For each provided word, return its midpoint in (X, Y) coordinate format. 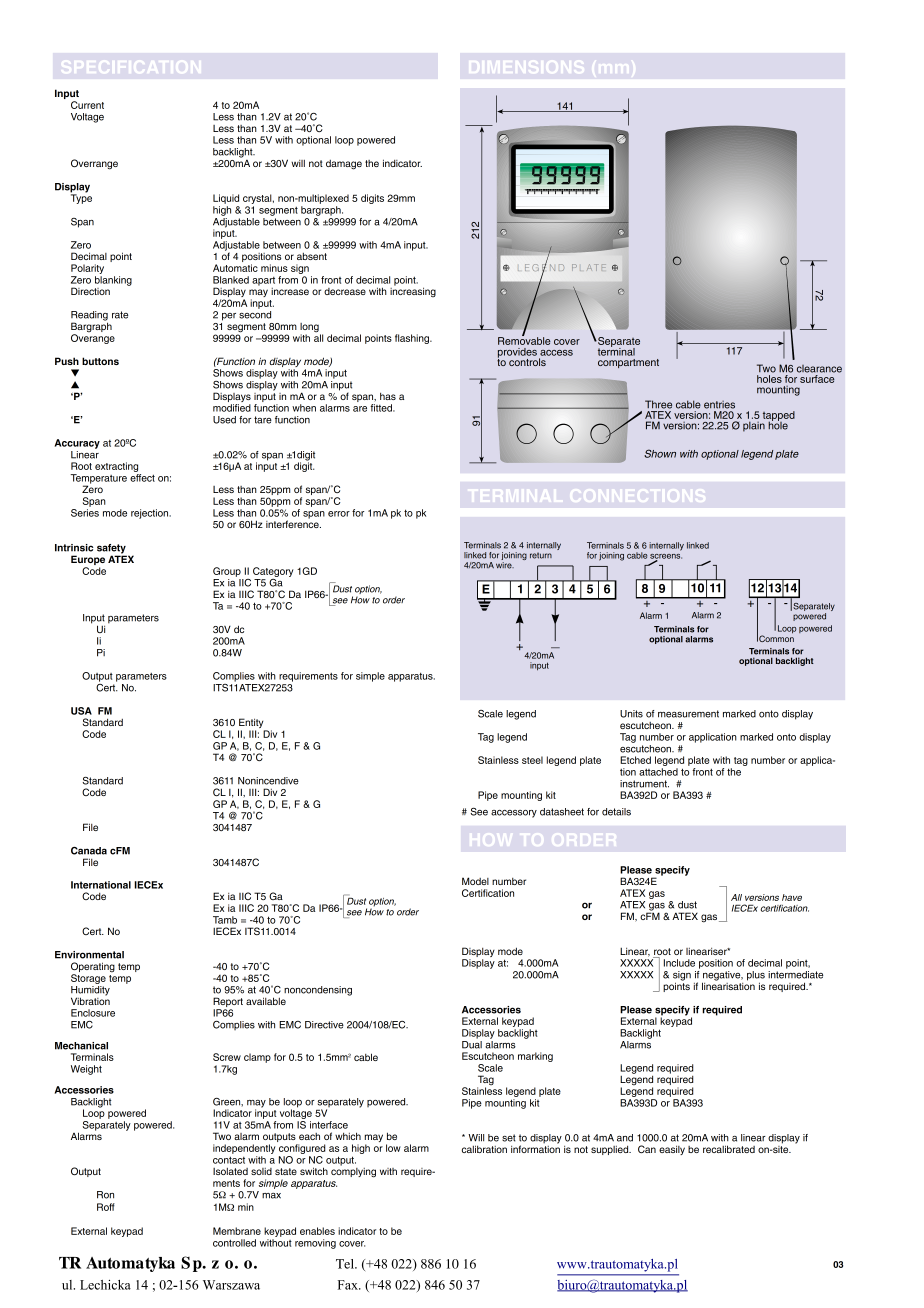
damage (344, 165)
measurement (688, 714)
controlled (234, 1243)
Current (87, 105)
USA (81, 711)
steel (532, 760)
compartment (628, 363)
